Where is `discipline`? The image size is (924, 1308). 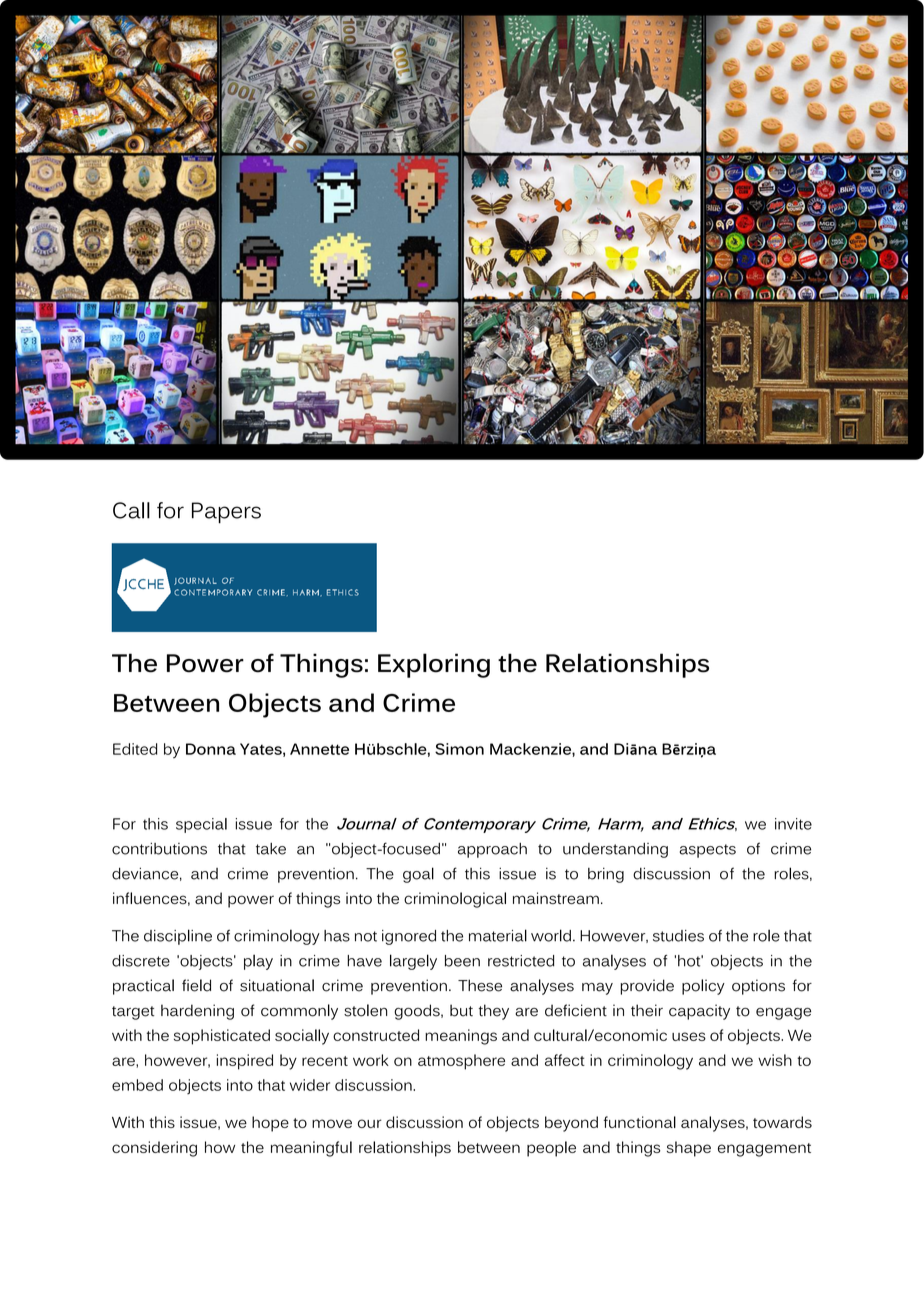
discipline is located at coordinates (178, 937).
